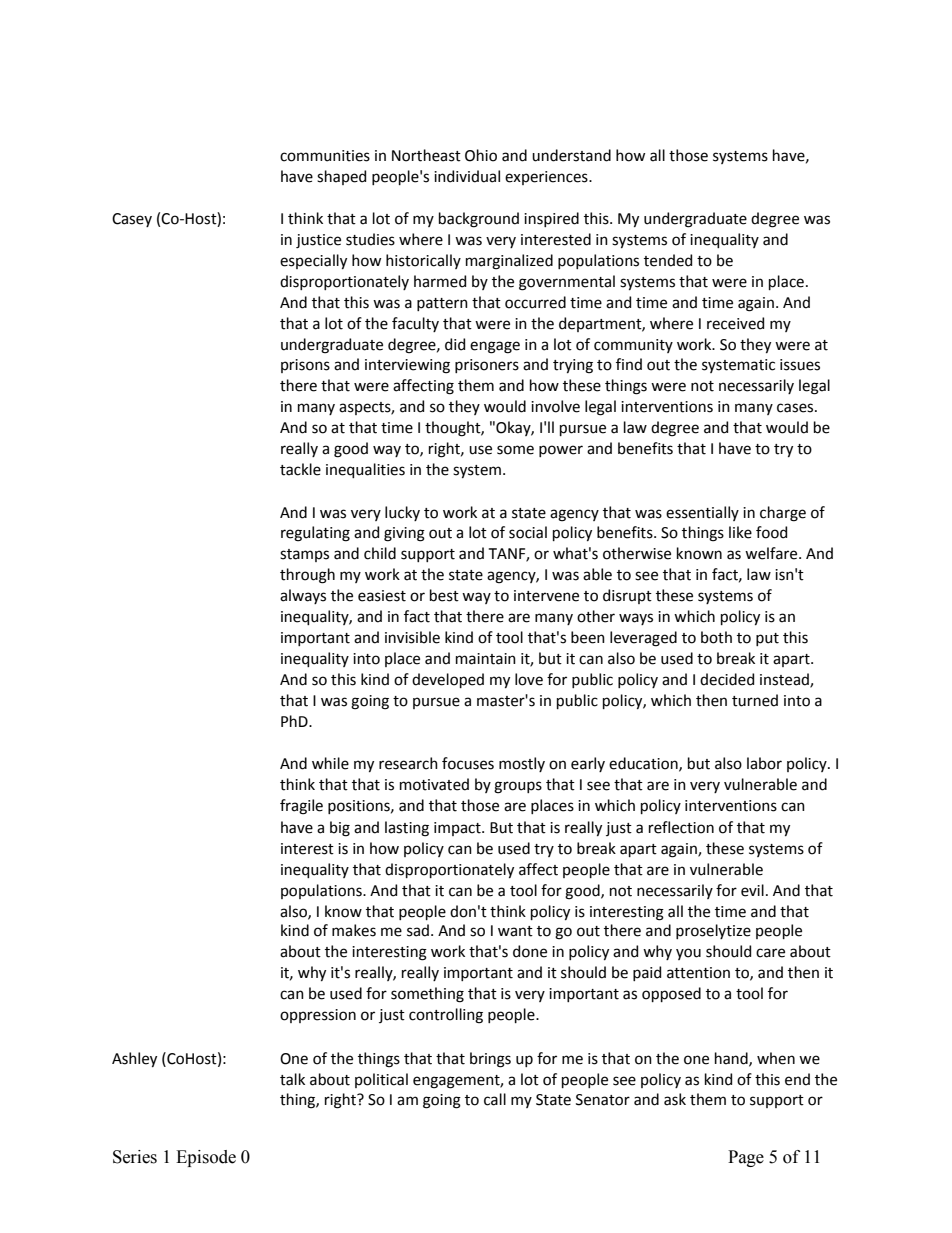  What do you see at coordinates (716, 637) in the image?
I see `both` at bounding box center [716, 637].
